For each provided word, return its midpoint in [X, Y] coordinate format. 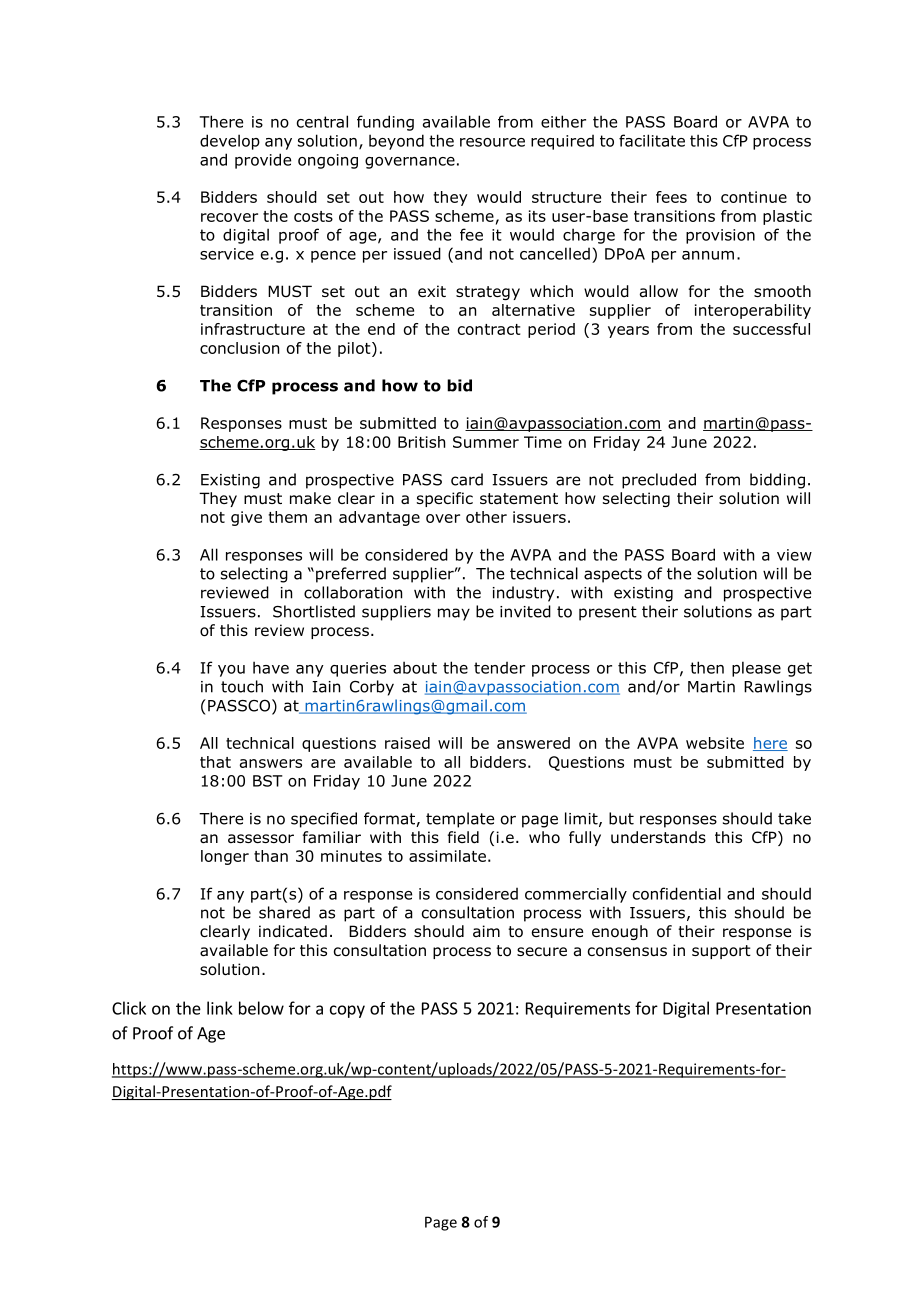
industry [523, 594]
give [246, 518]
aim [486, 931]
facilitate [652, 140]
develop [230, 142]
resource [492, 142]
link [220, 1008]
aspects [613, 575]
